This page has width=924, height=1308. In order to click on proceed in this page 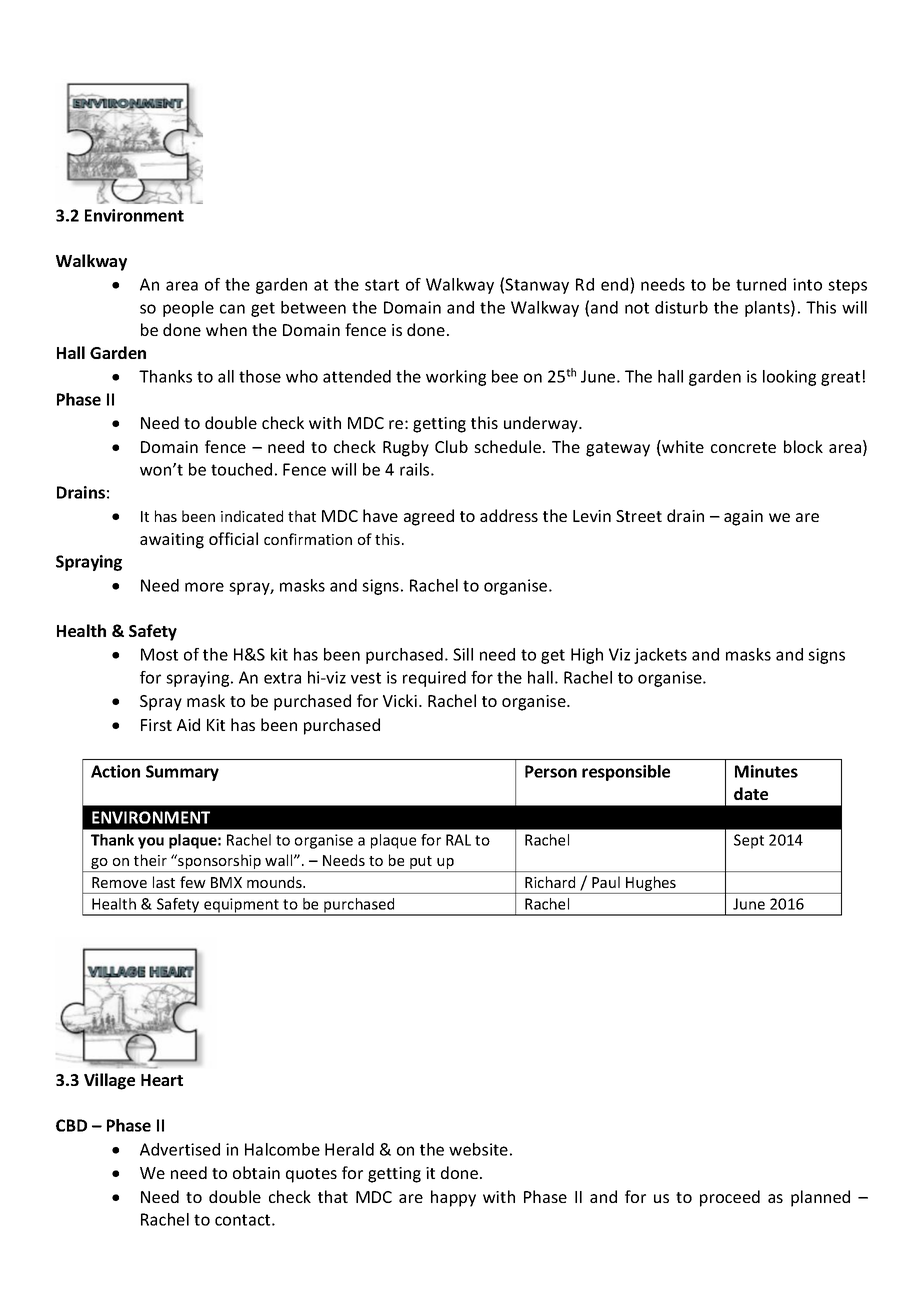, I will do `click(730, 1198)`.
